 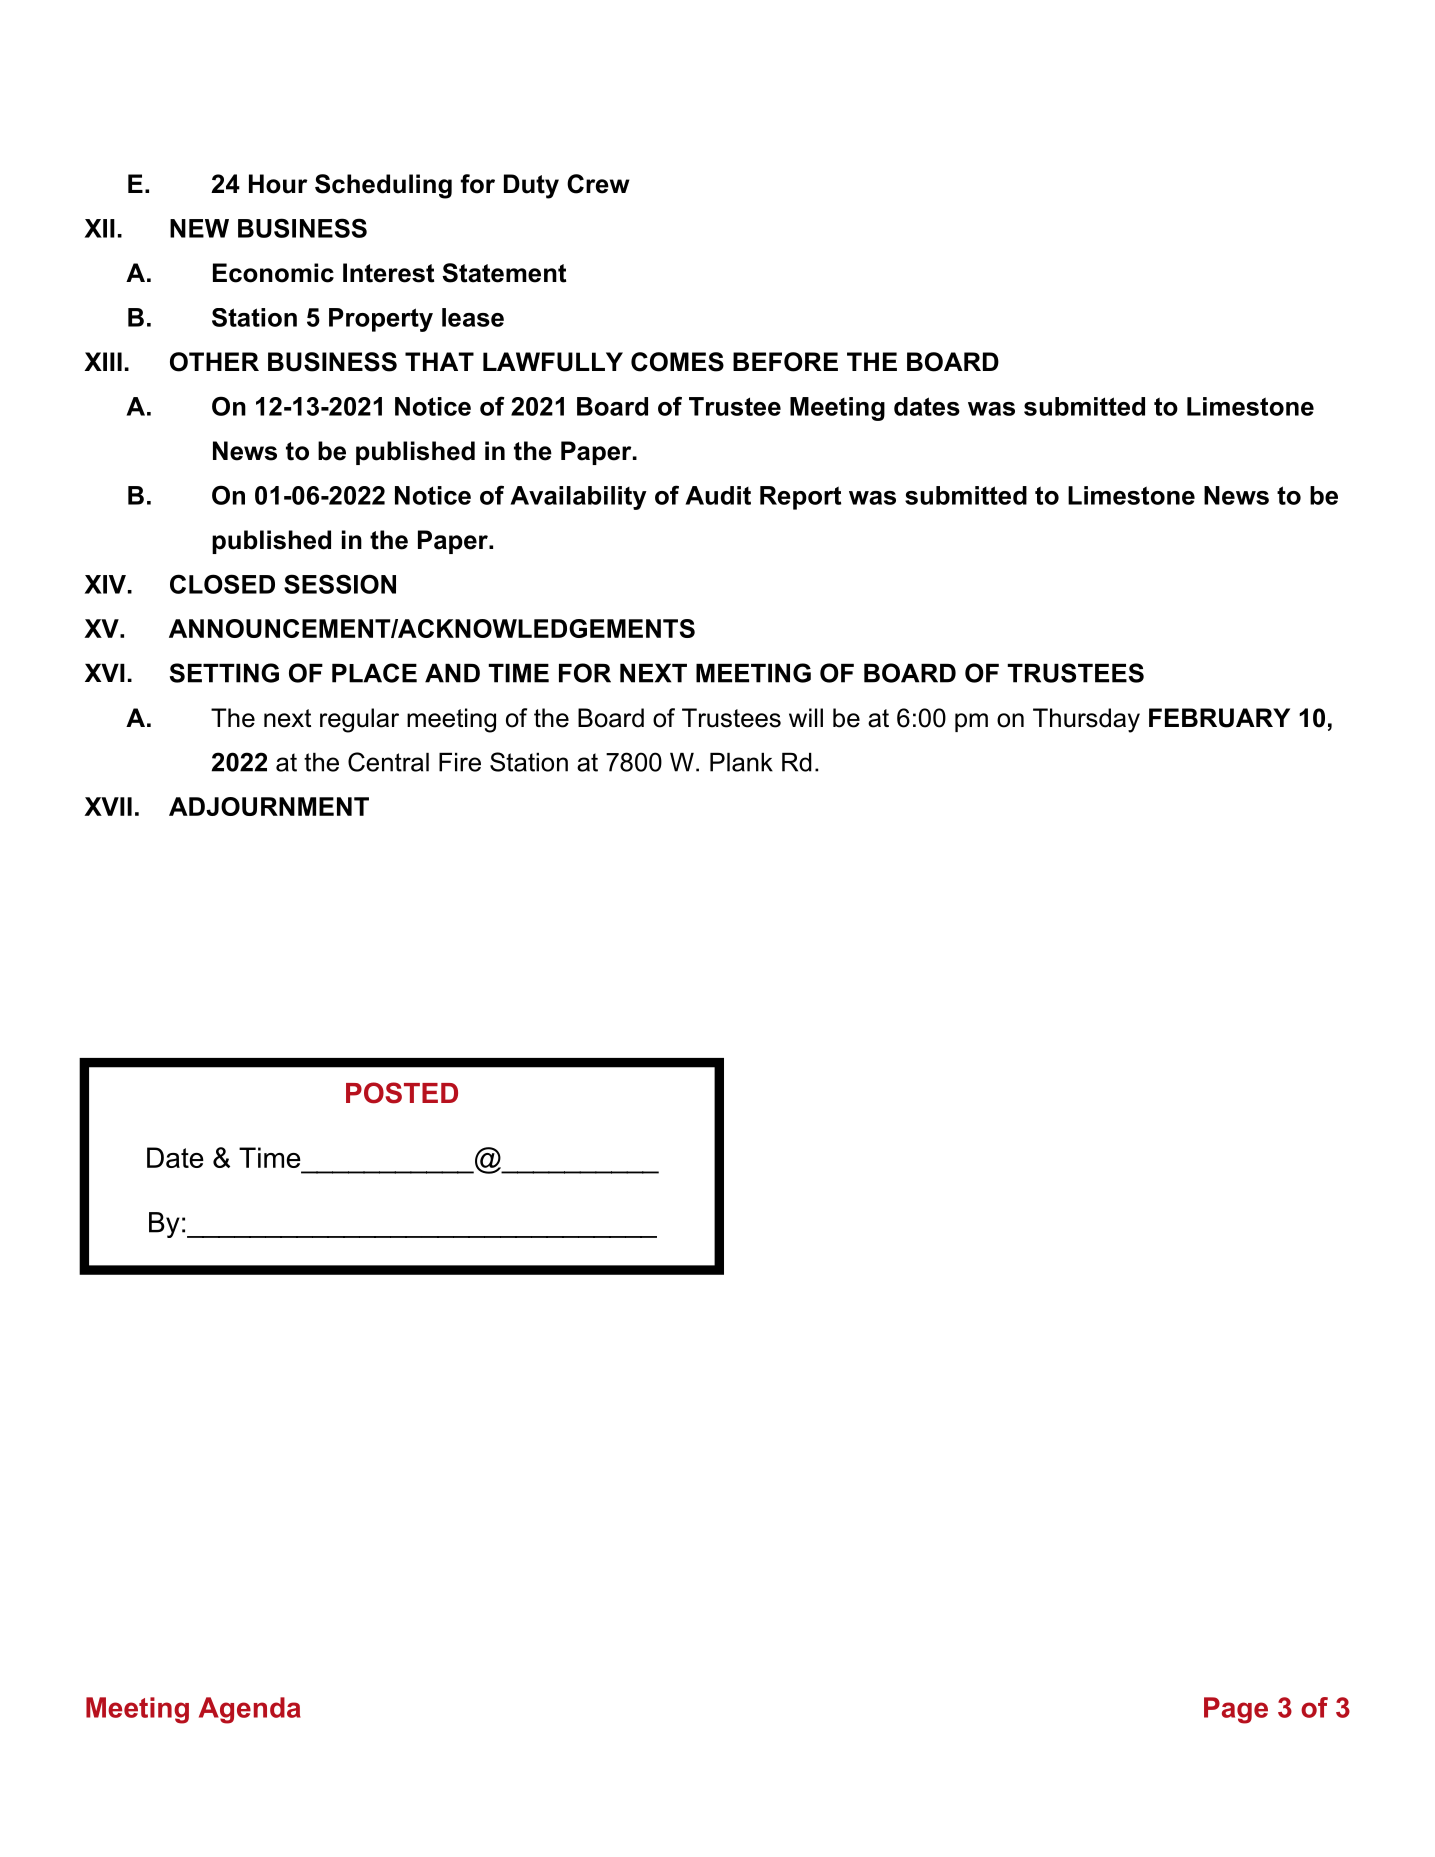 I want to click on BEFORE, so click(x=785, y=362).
